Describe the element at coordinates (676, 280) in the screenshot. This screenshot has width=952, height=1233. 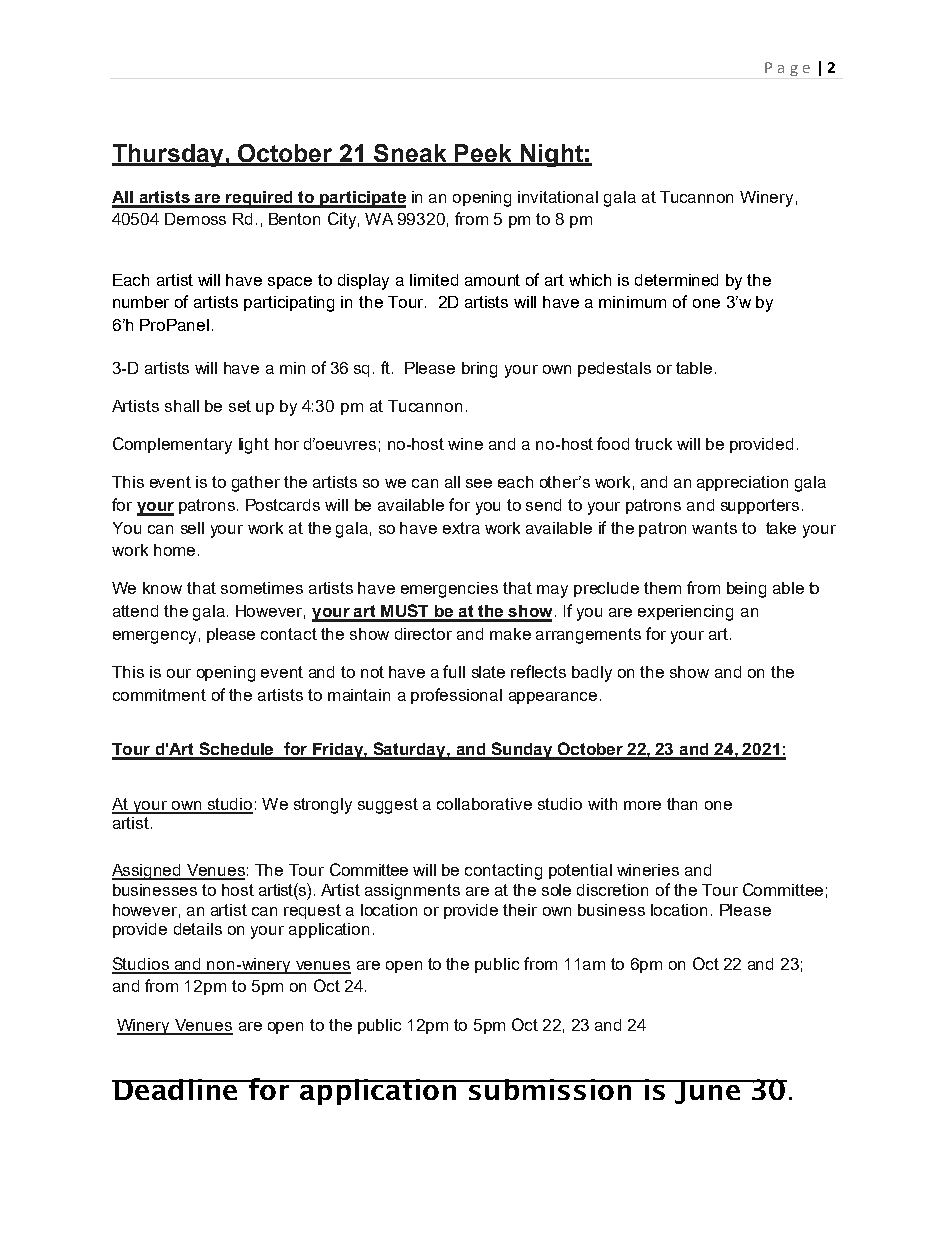
I see `determined` at that location.
